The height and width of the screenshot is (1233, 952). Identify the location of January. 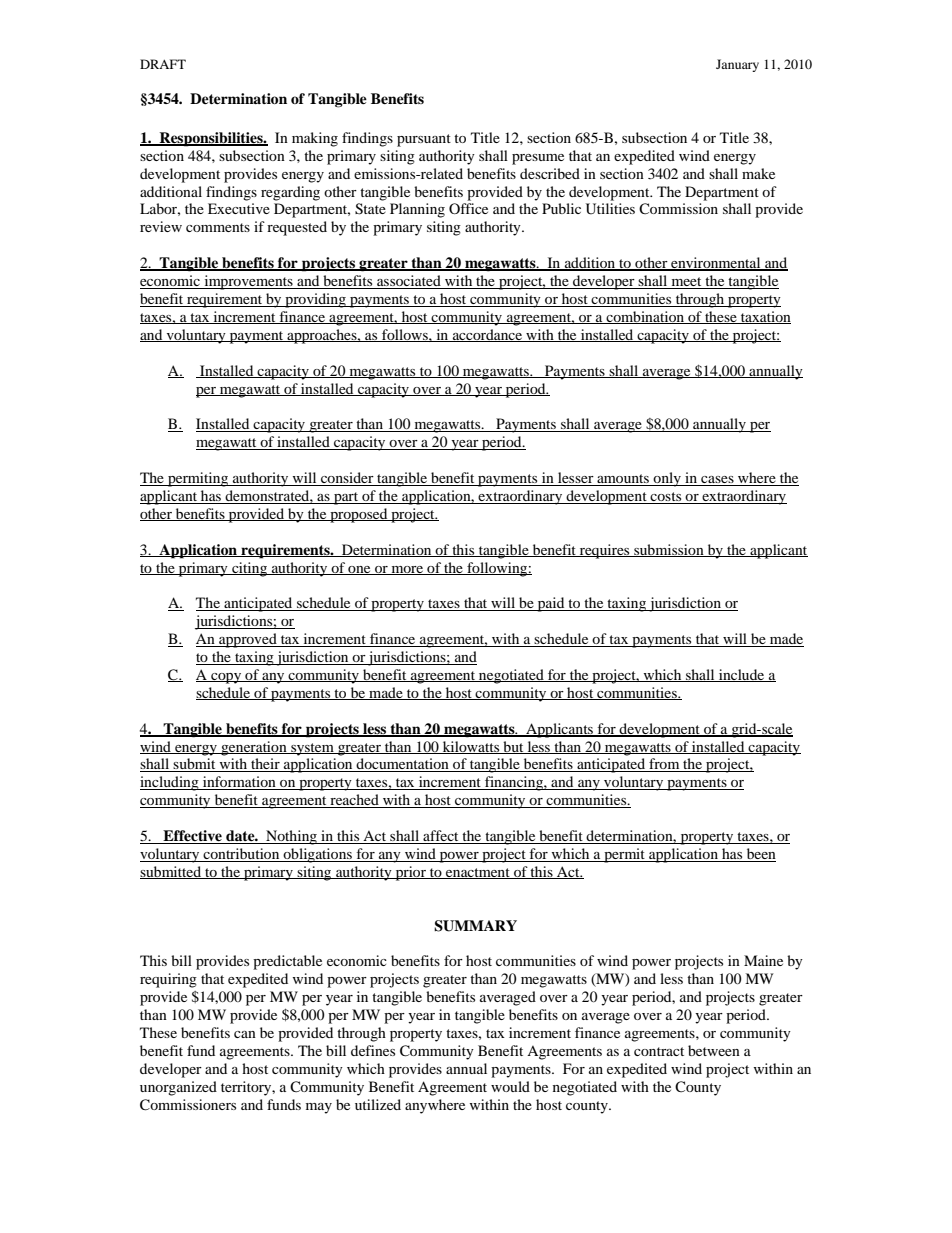
(737, 65).
